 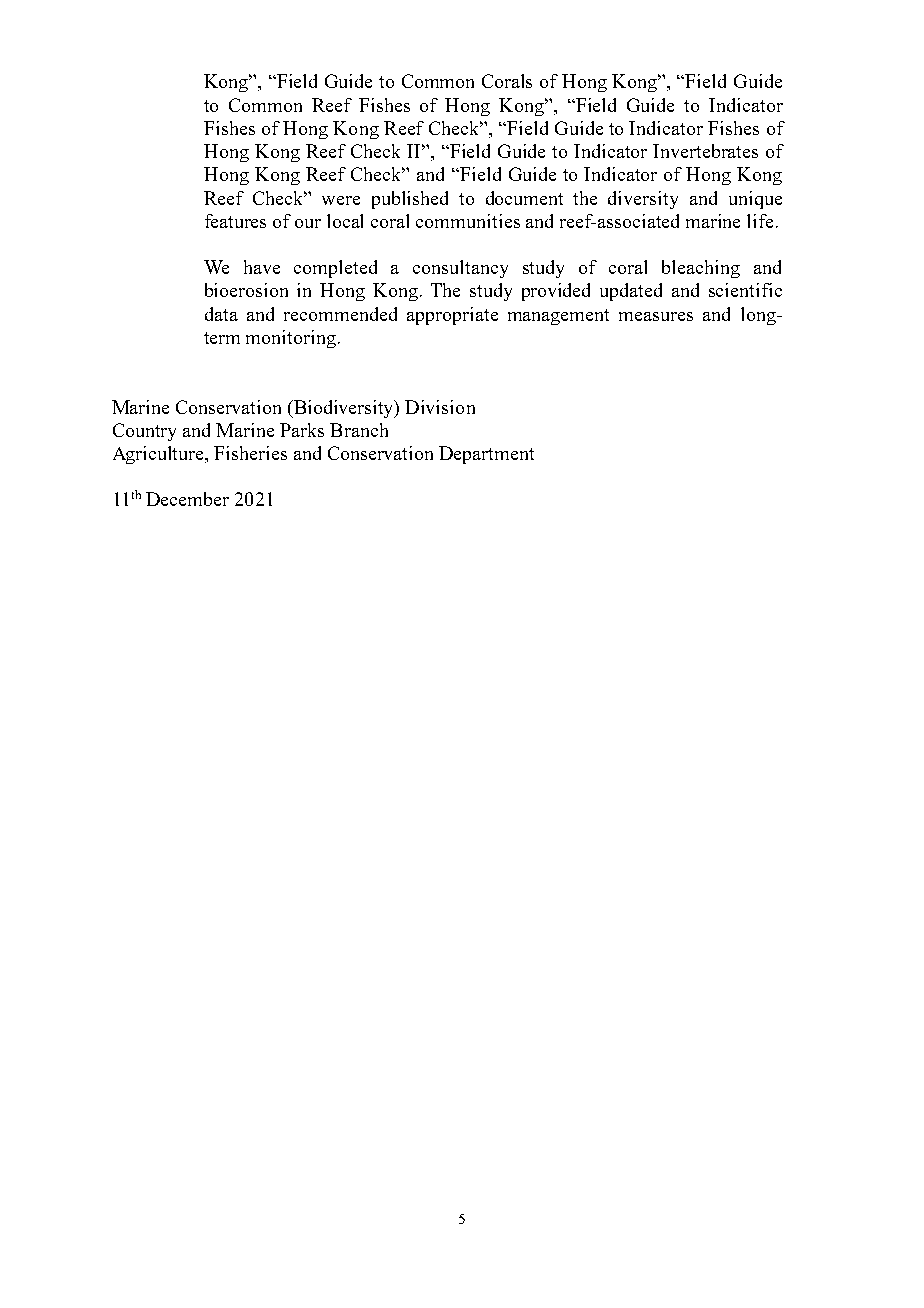 What do you see at coordinates (341, 200) in the screenshot?
I see `were` at bounding box center [341, 200].
